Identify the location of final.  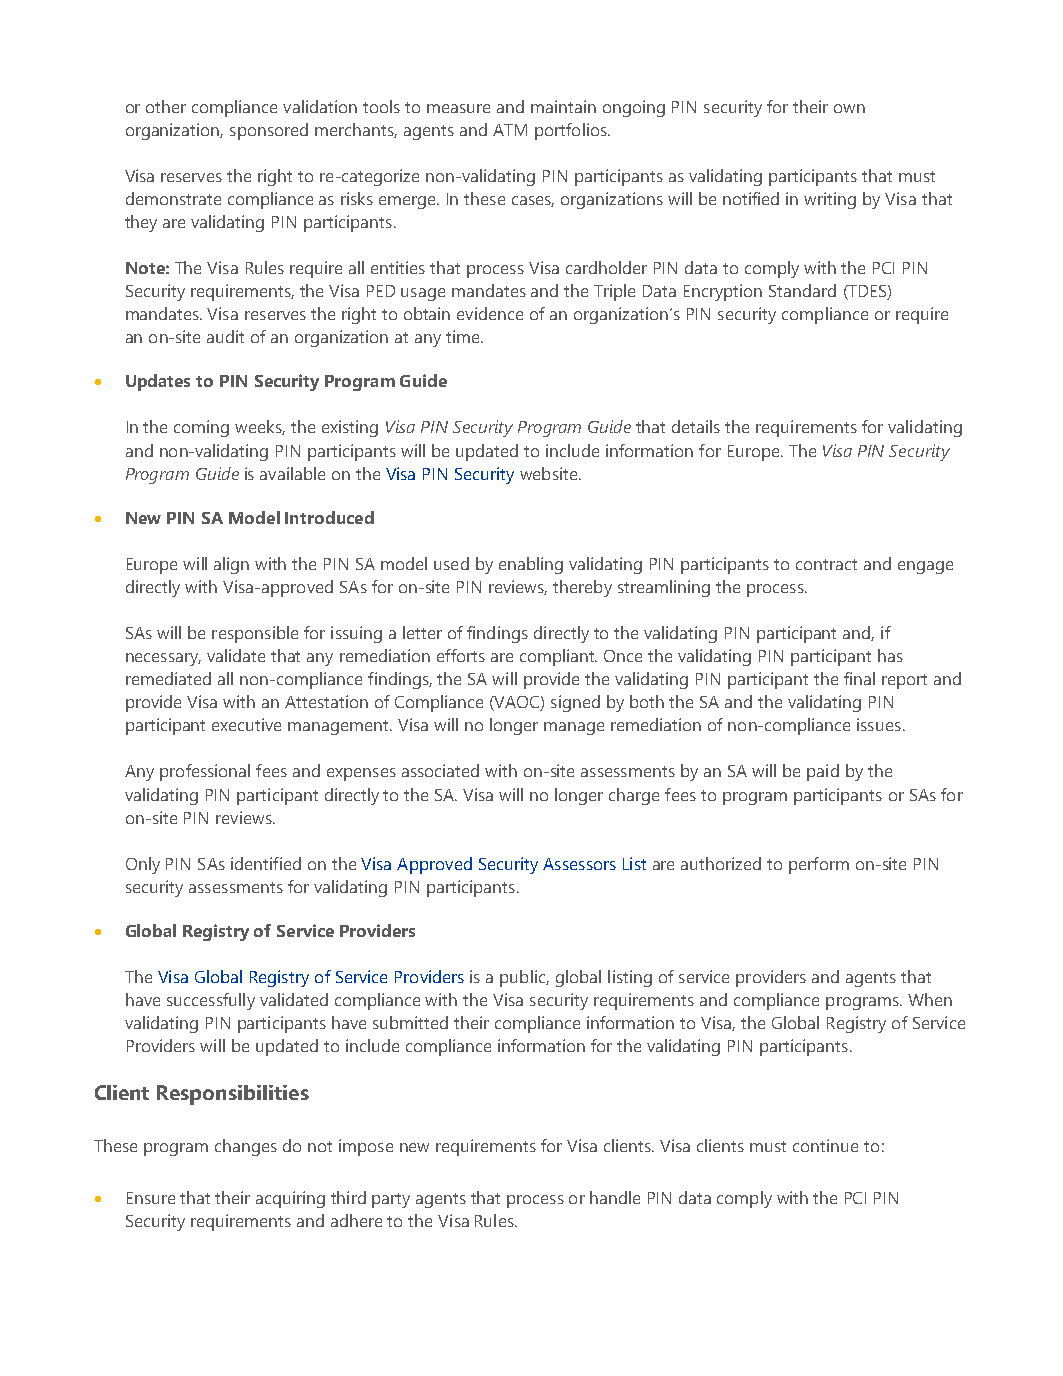
(859, 678).
